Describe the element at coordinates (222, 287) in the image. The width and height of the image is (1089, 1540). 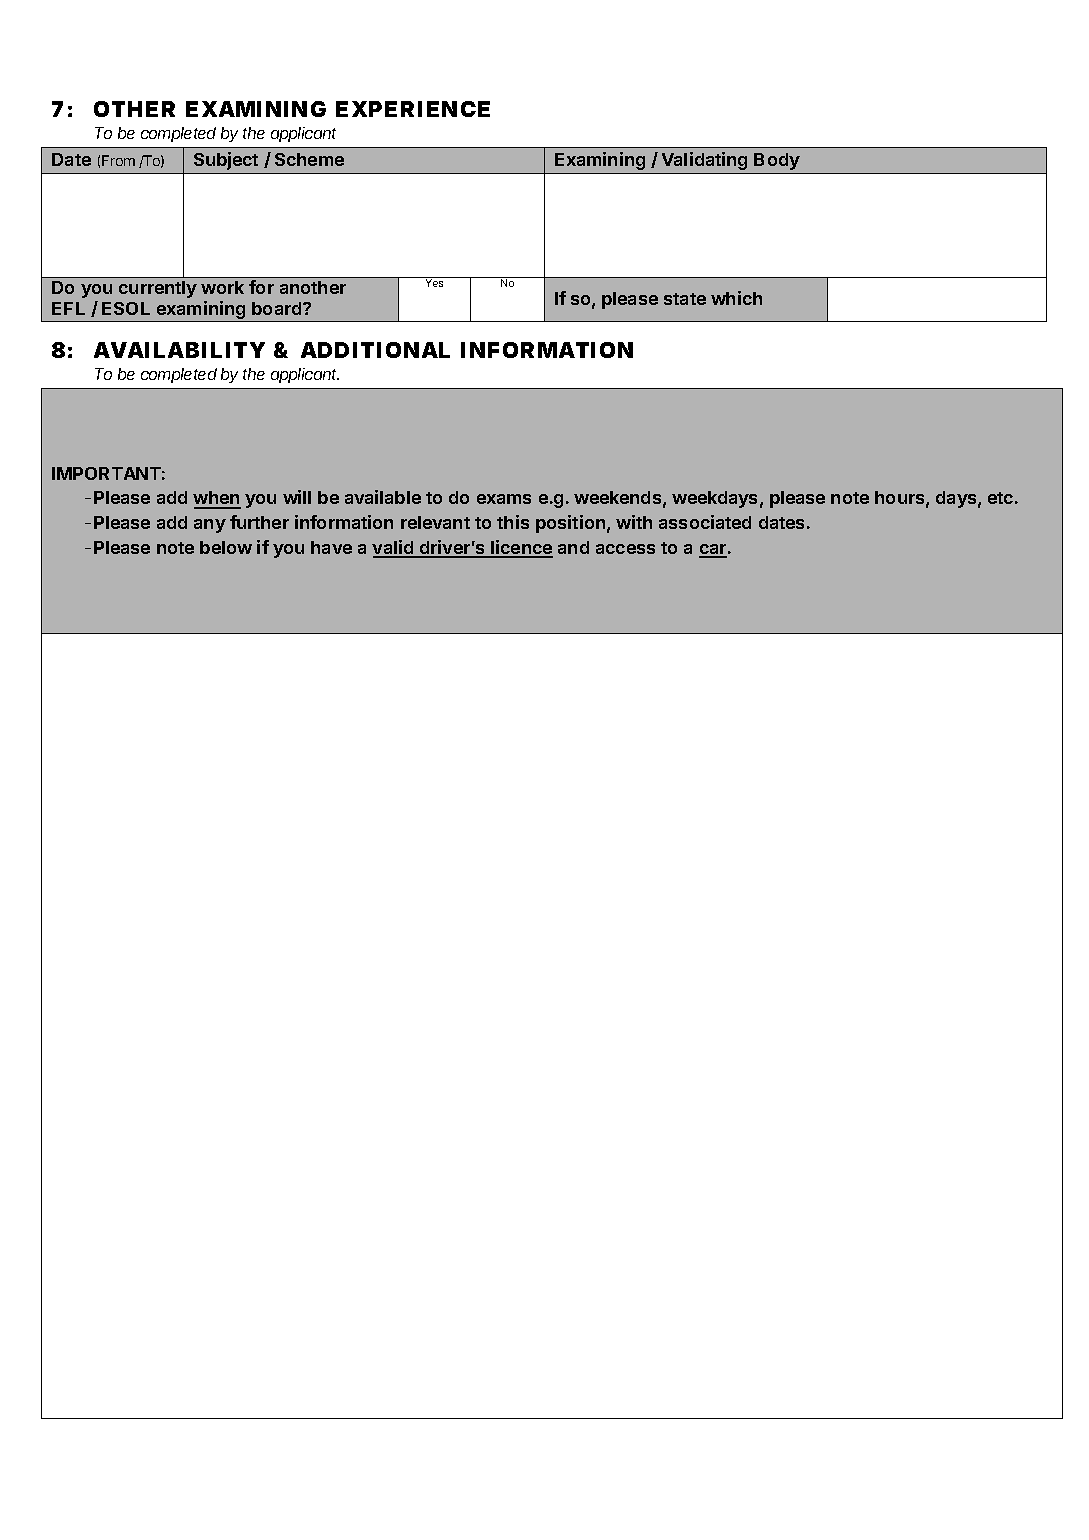
I see `work` at that location.
